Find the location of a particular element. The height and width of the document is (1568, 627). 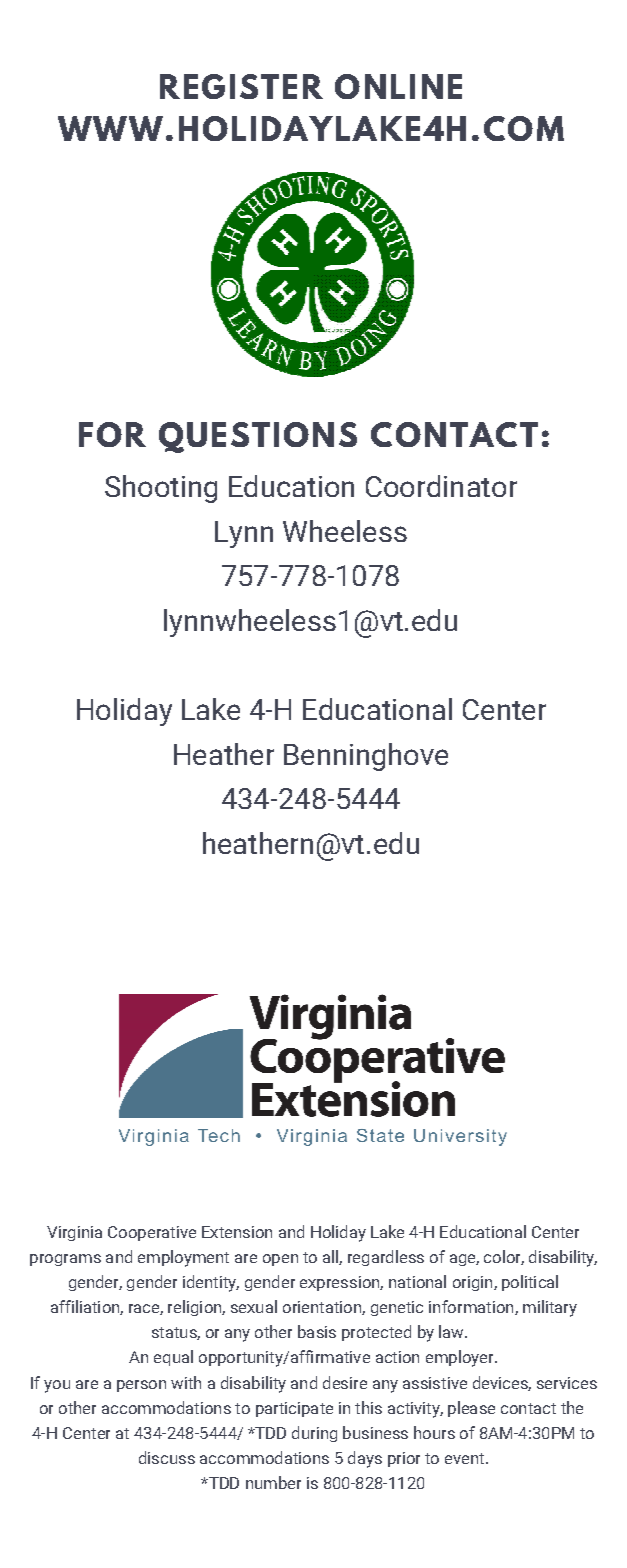

ONLINE is located at coordinates (398, 86).
